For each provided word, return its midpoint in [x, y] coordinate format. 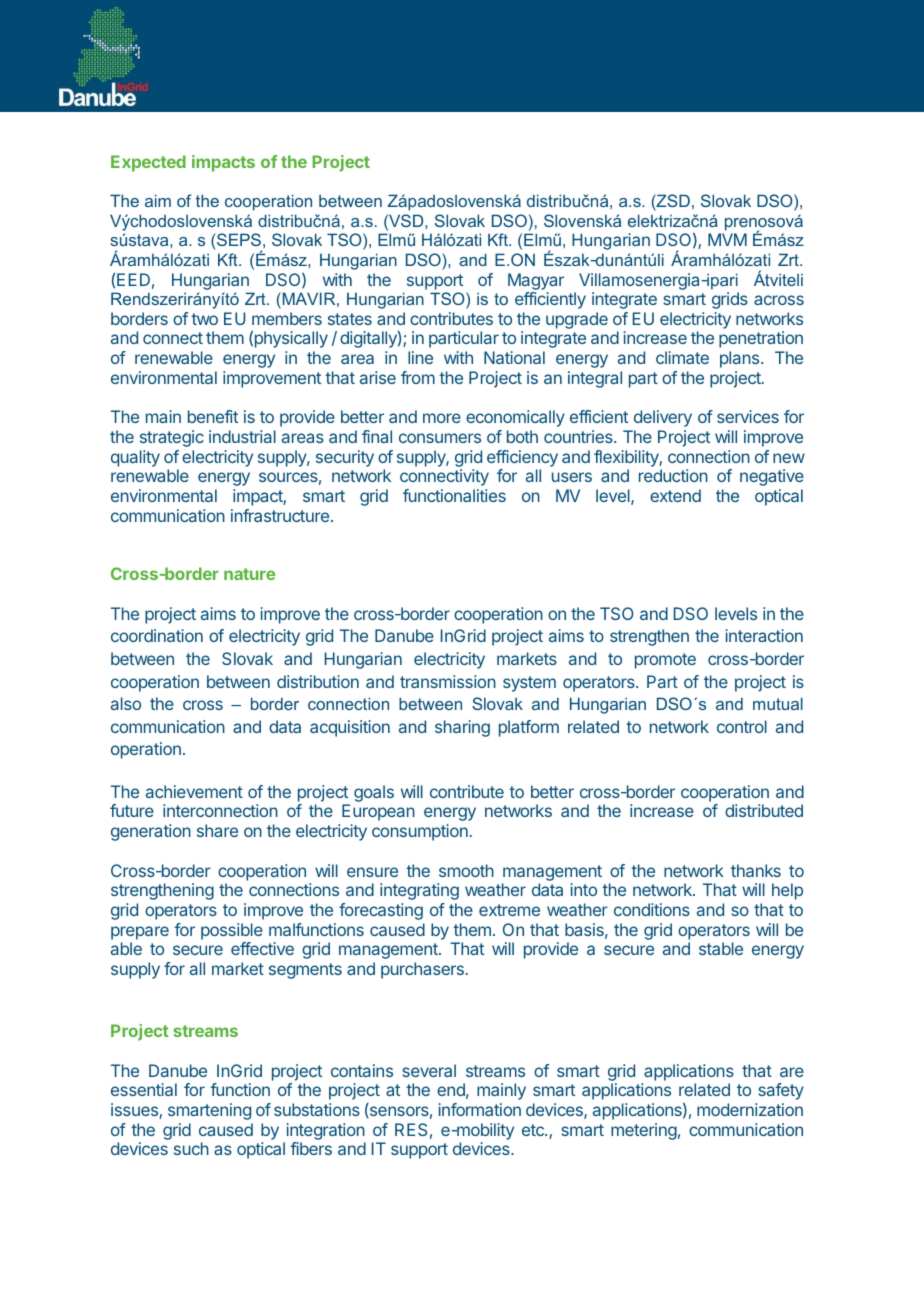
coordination [157, 635]
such [191, 1148]
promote [665, 661]
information [479, 1109]
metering [644, 1131]
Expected [148, 163]
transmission [448, 681]
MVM [727, 239]
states [350, 319]
